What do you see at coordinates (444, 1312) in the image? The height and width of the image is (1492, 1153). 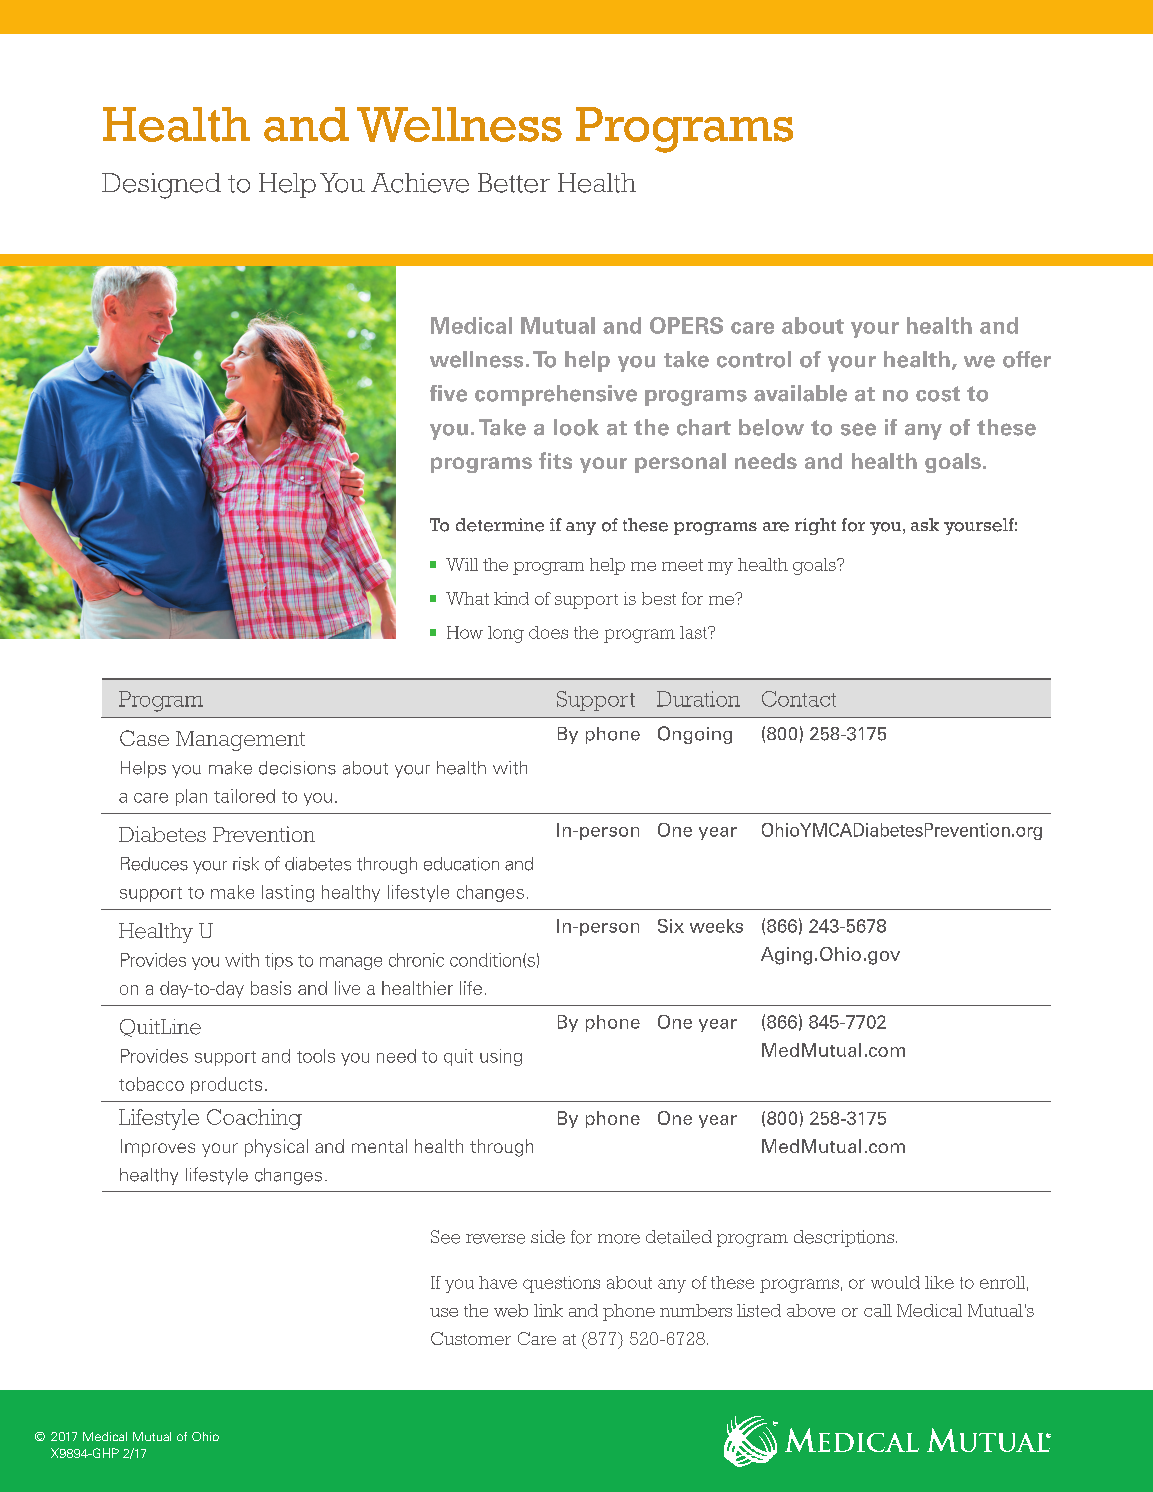 I see `use` at bounding box center [444, 1312].
